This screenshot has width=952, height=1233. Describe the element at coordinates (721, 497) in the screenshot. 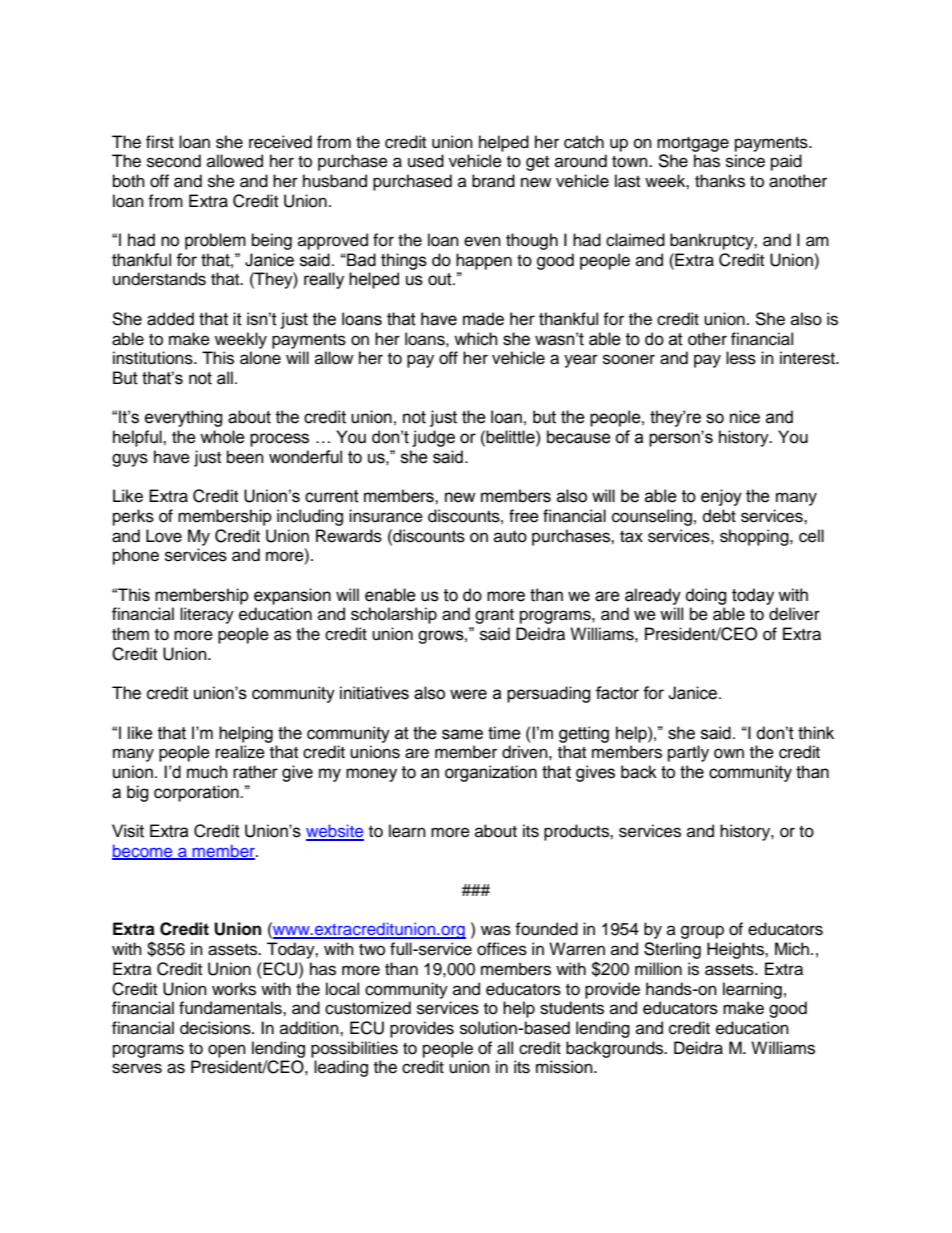

I see `enjoy` at that location.
